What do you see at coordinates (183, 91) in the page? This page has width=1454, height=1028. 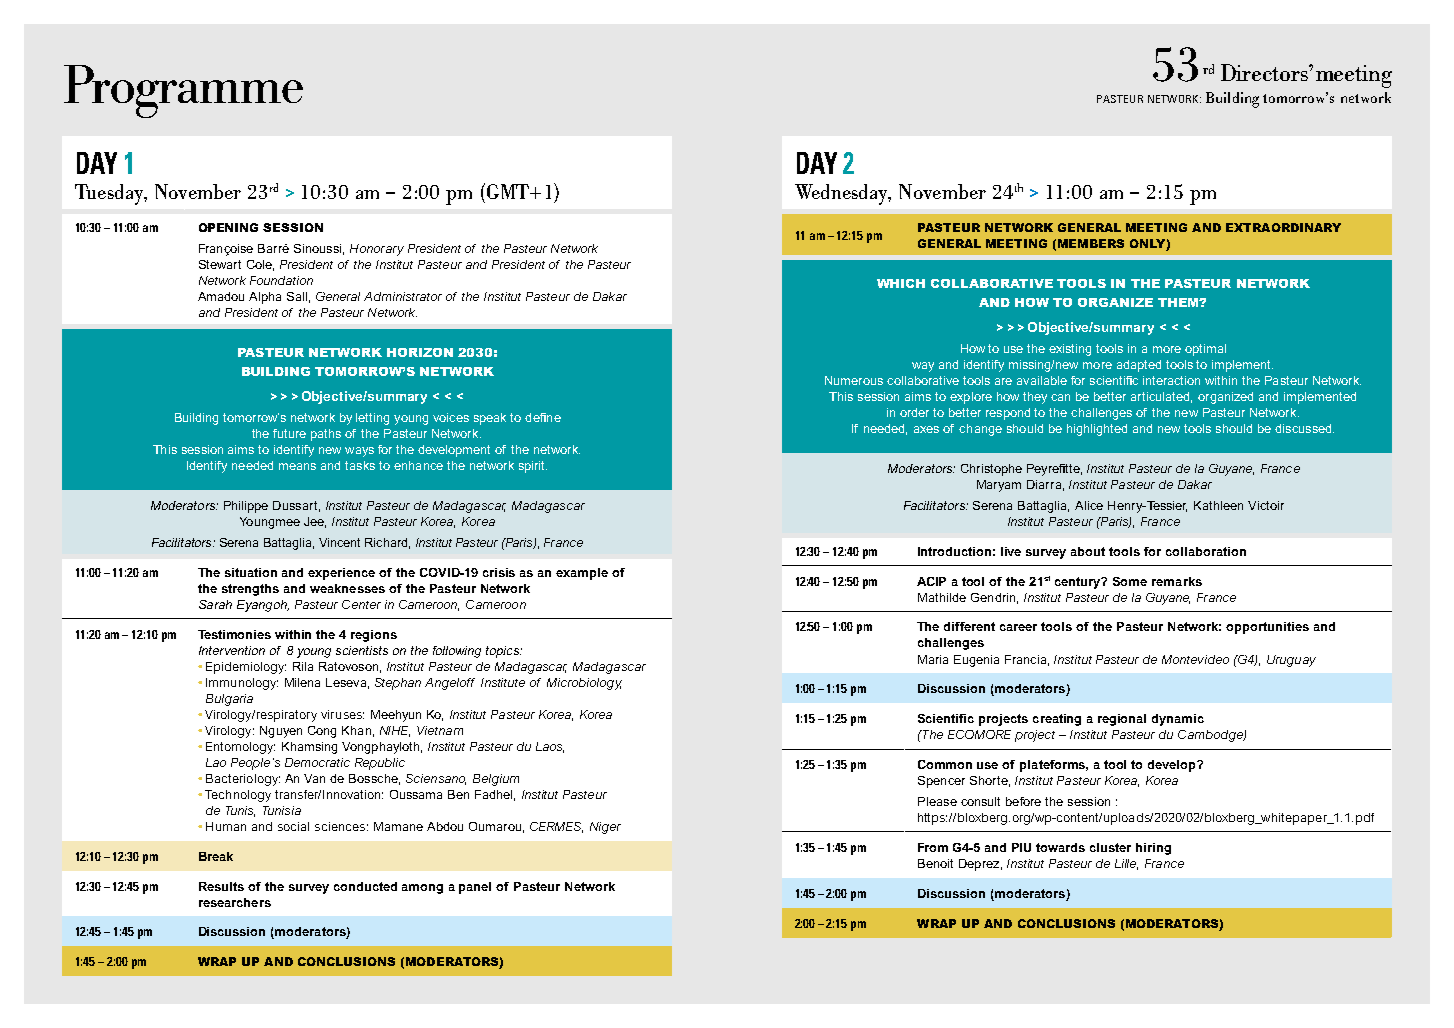 I see `Programme` at bounding box center [183, 91].
